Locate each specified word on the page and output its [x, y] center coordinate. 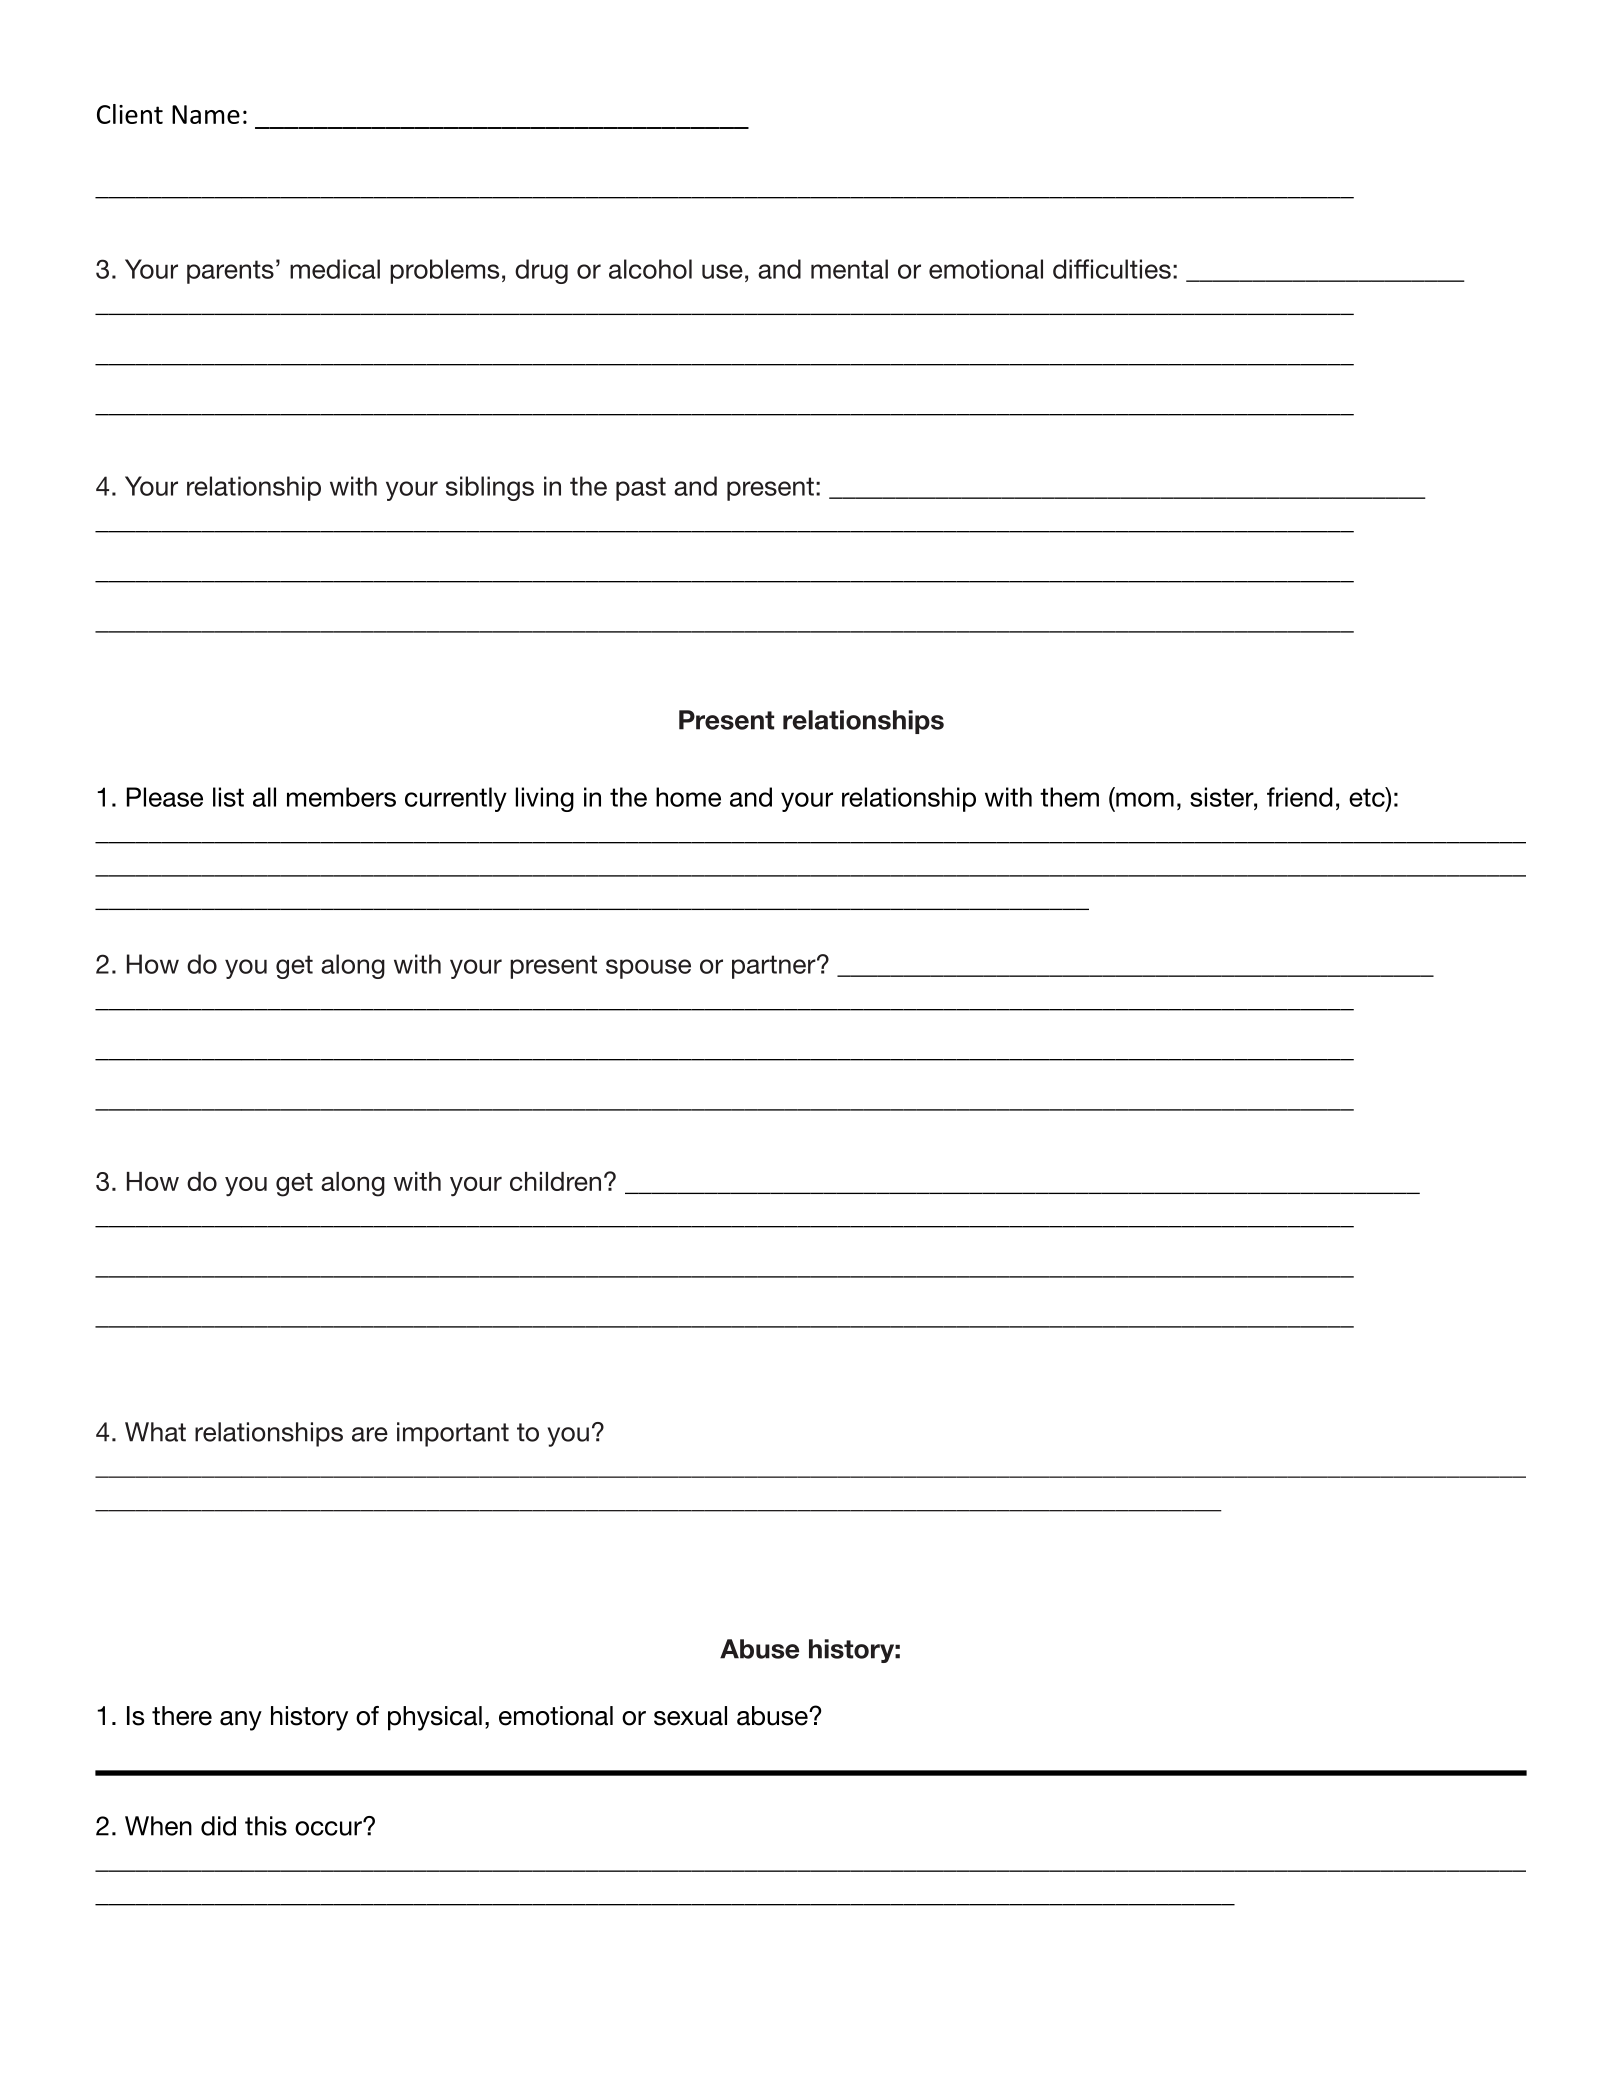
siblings [490, 488]
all [264, 797]
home [688, 797]
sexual [690, 1716]
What [155, 1432]
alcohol [650, 269]
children [555, 1181]
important [453, 1434]
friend [1299, 797]
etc [1368, 797]
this [266, 1826]
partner [775, 967]
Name [206, 114]
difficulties [1112, 269]
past [641, 489]
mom [1145, 799]
